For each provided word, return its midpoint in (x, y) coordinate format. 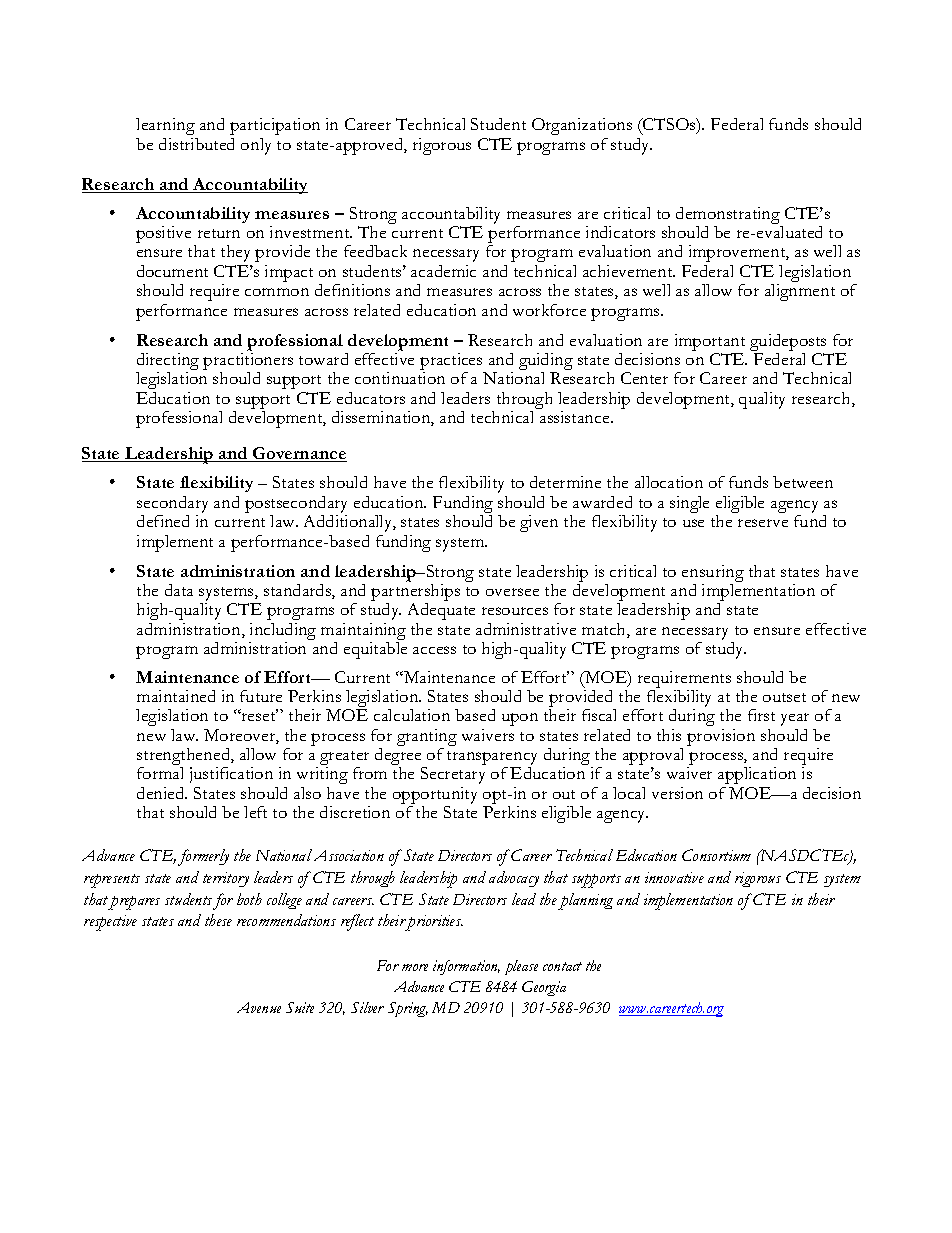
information (466, 967)
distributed (196, 144)
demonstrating (729, 217)
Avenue (259, 1007)
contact (562, 966)
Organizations (582, 126)
